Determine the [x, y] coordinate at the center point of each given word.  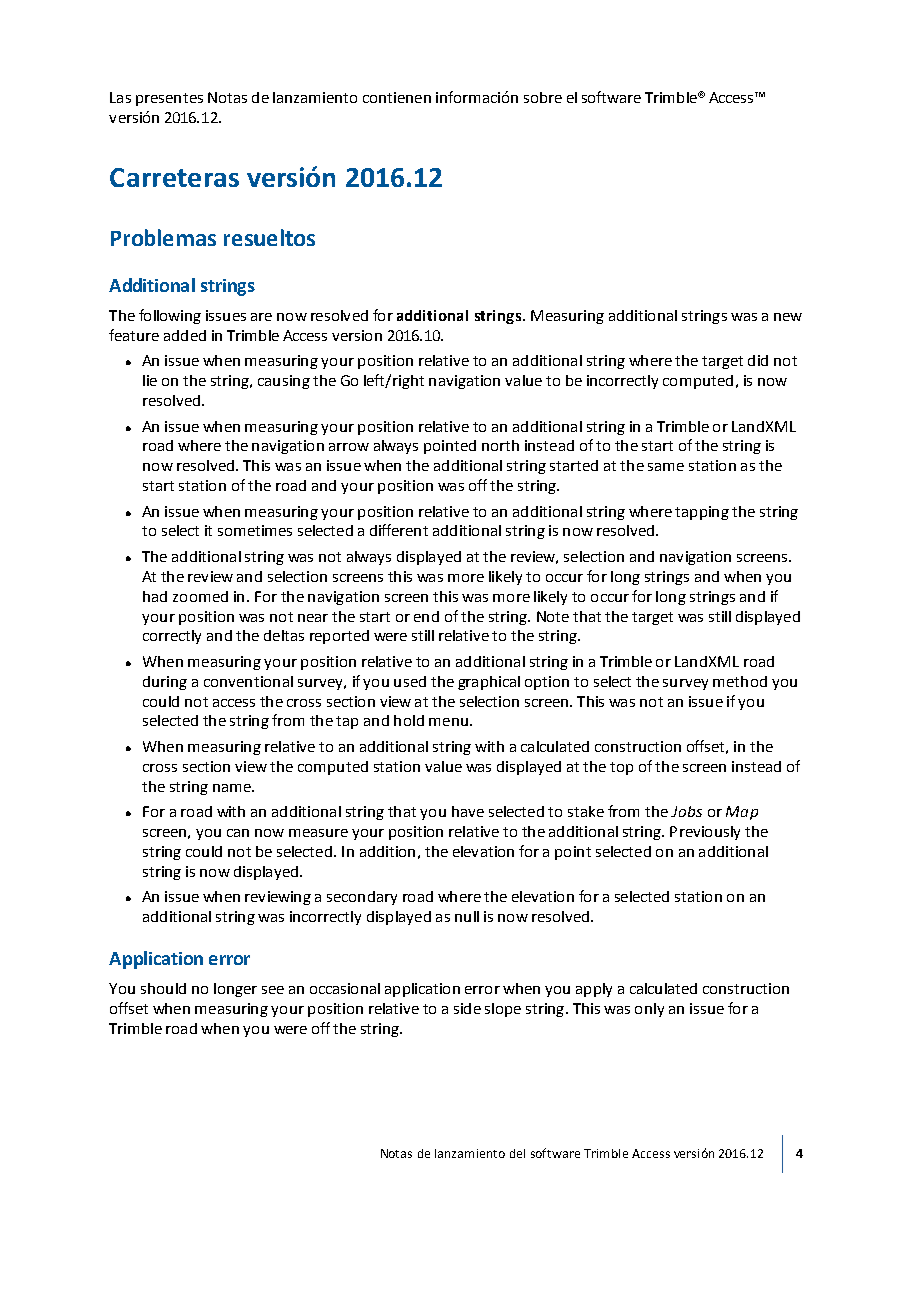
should [163, 988]
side [467, 1008]
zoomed [200, 596]
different [399, 530]
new [788, 317]
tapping [702, 513]
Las [120, 97]
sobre [543, 97]
